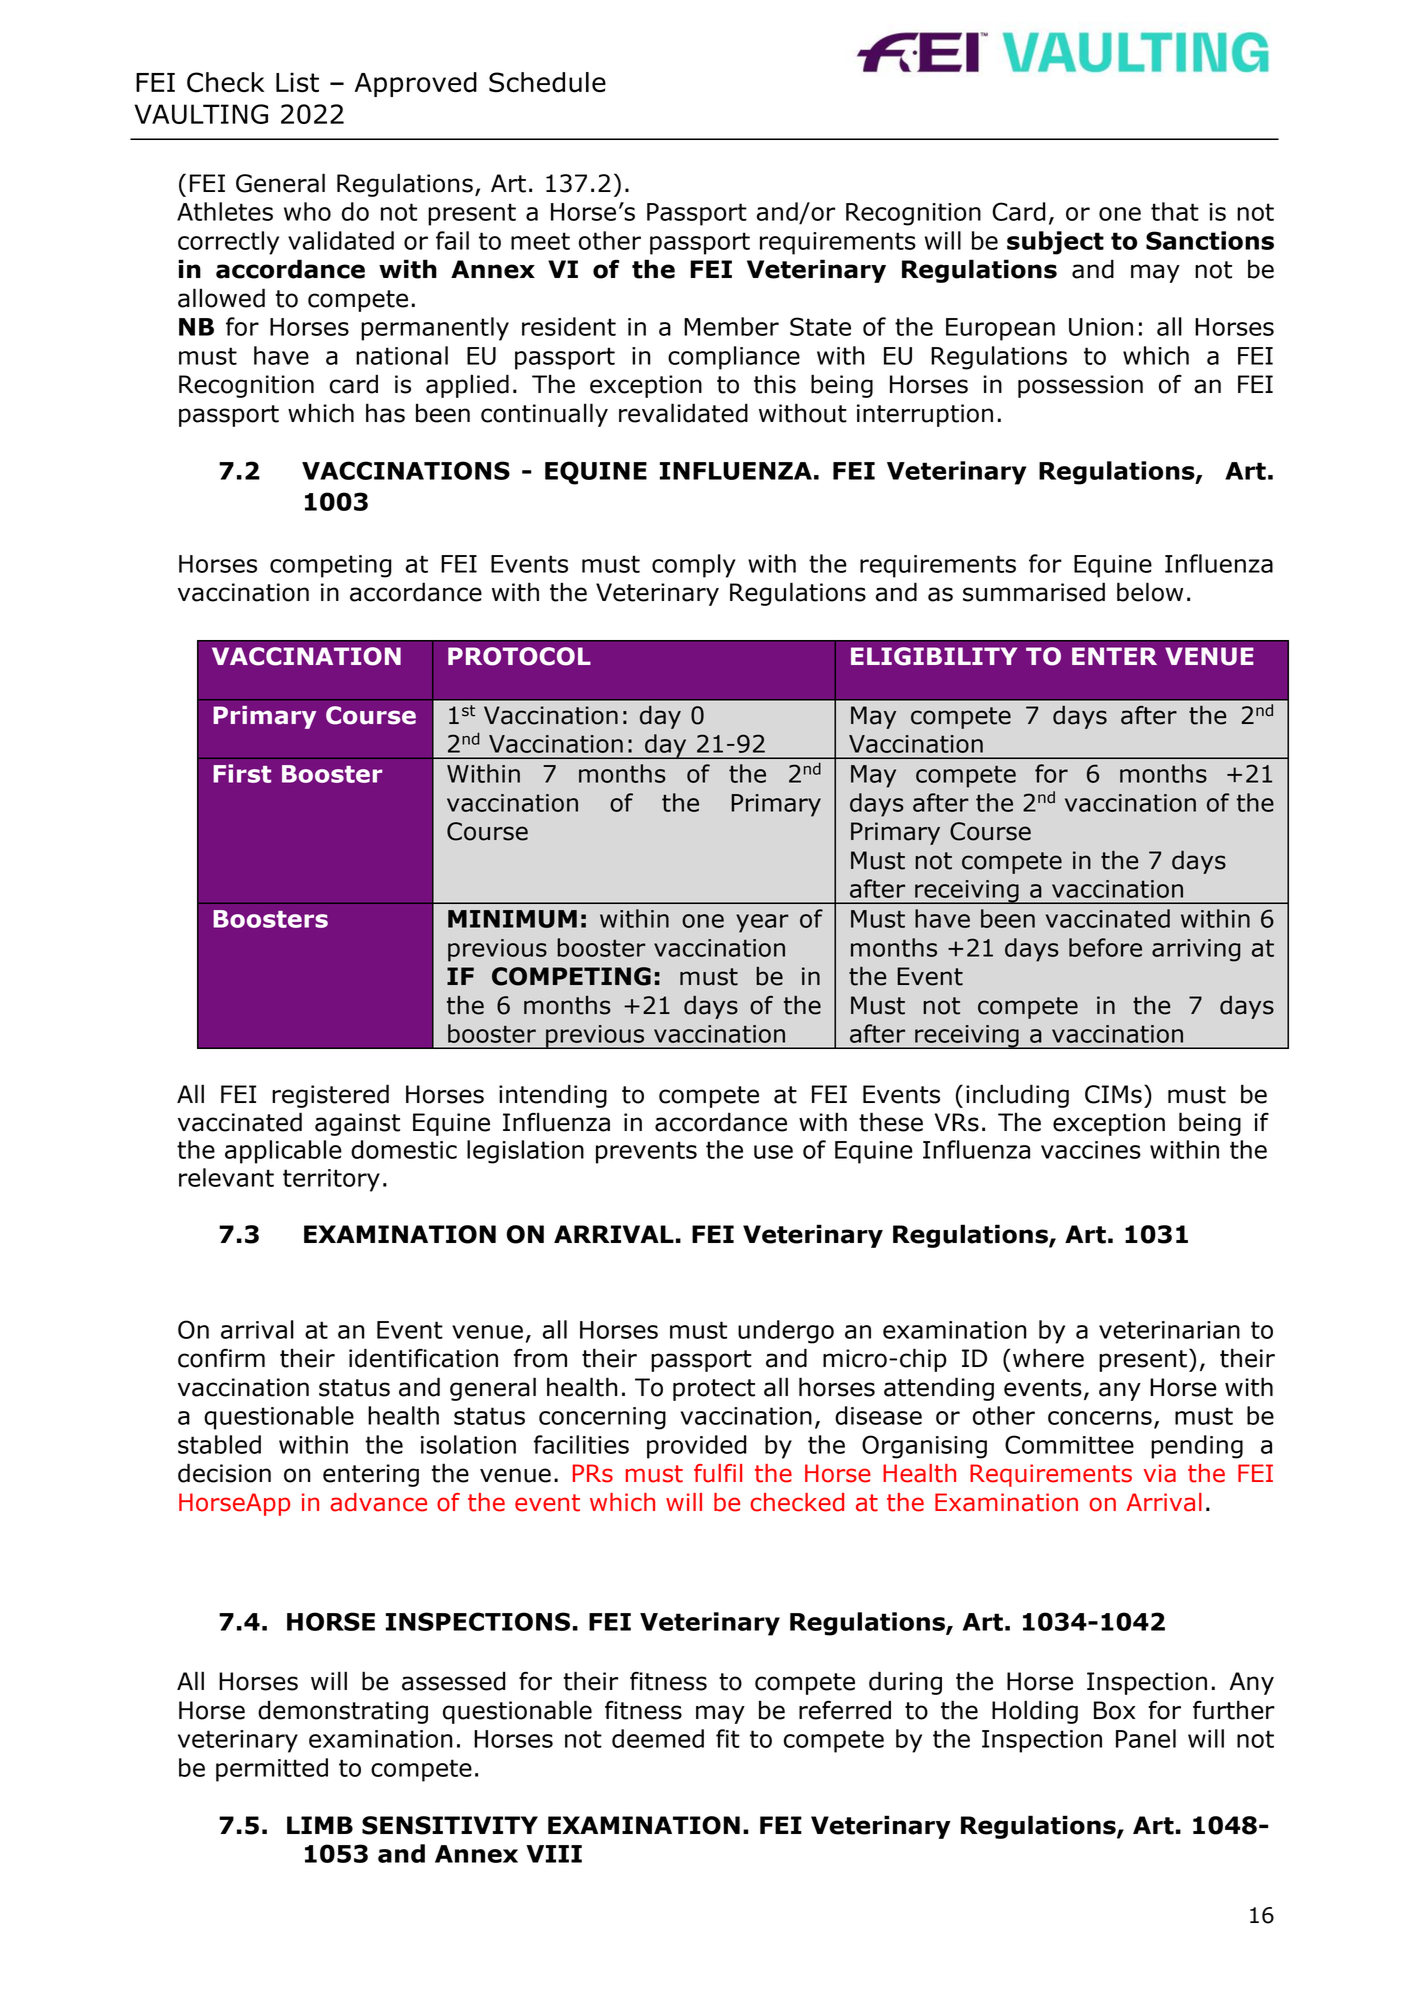 This screenshot has height=1992, width=1409. What do you see at coordinates (658, 1738) in the screenshot?
I see `deemed` at bounding box center [658, 1738].
